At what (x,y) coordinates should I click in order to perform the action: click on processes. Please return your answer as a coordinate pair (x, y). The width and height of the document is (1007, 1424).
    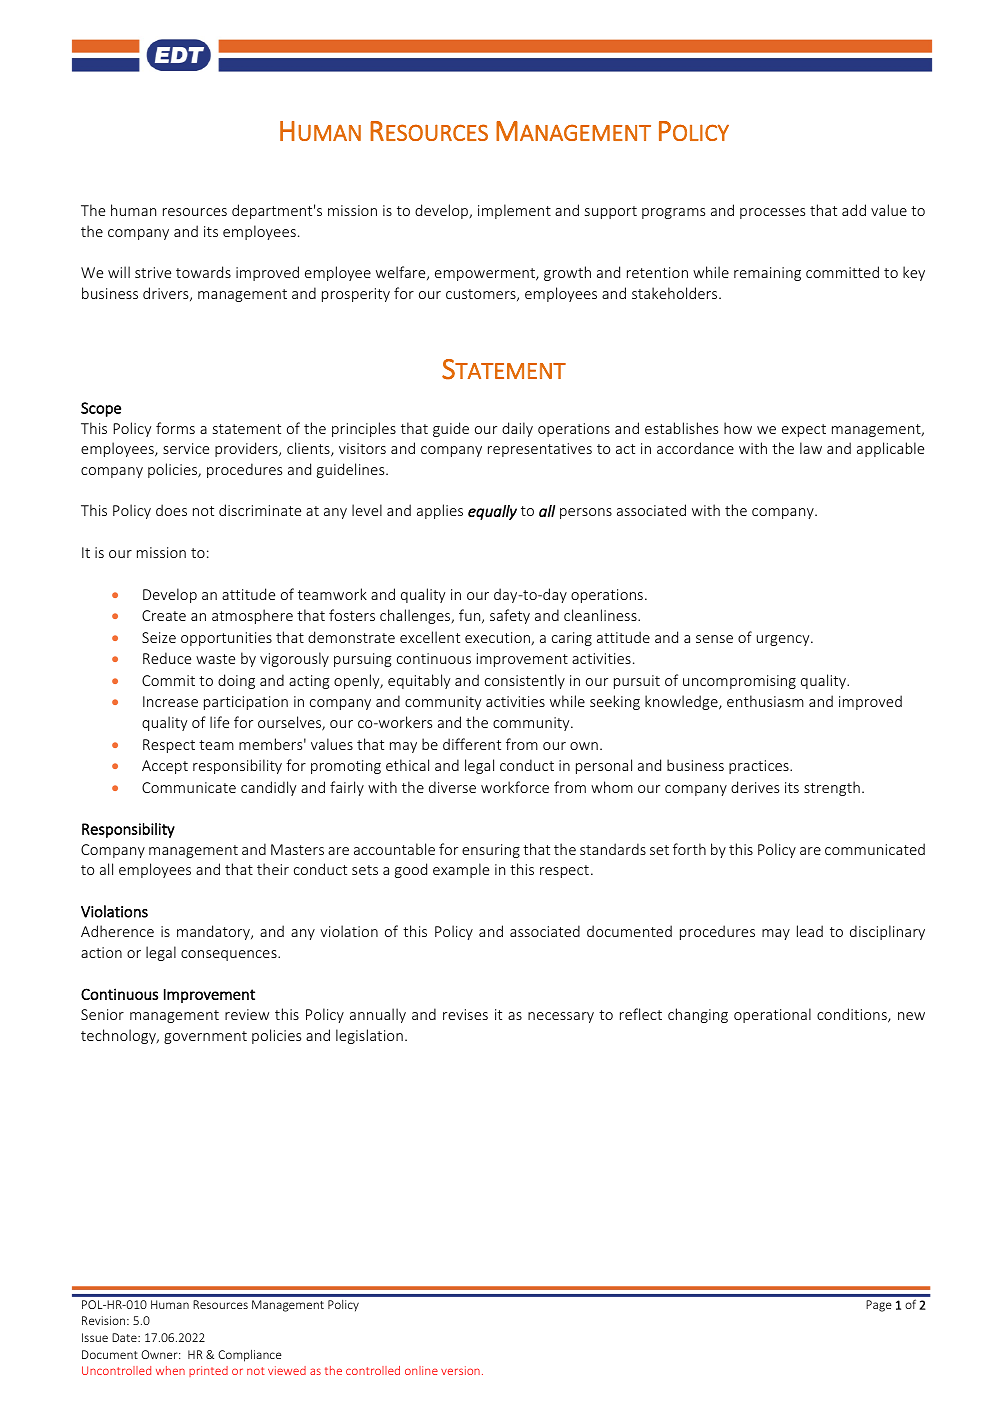
    Looking at the image, I should click on (772, 213).
